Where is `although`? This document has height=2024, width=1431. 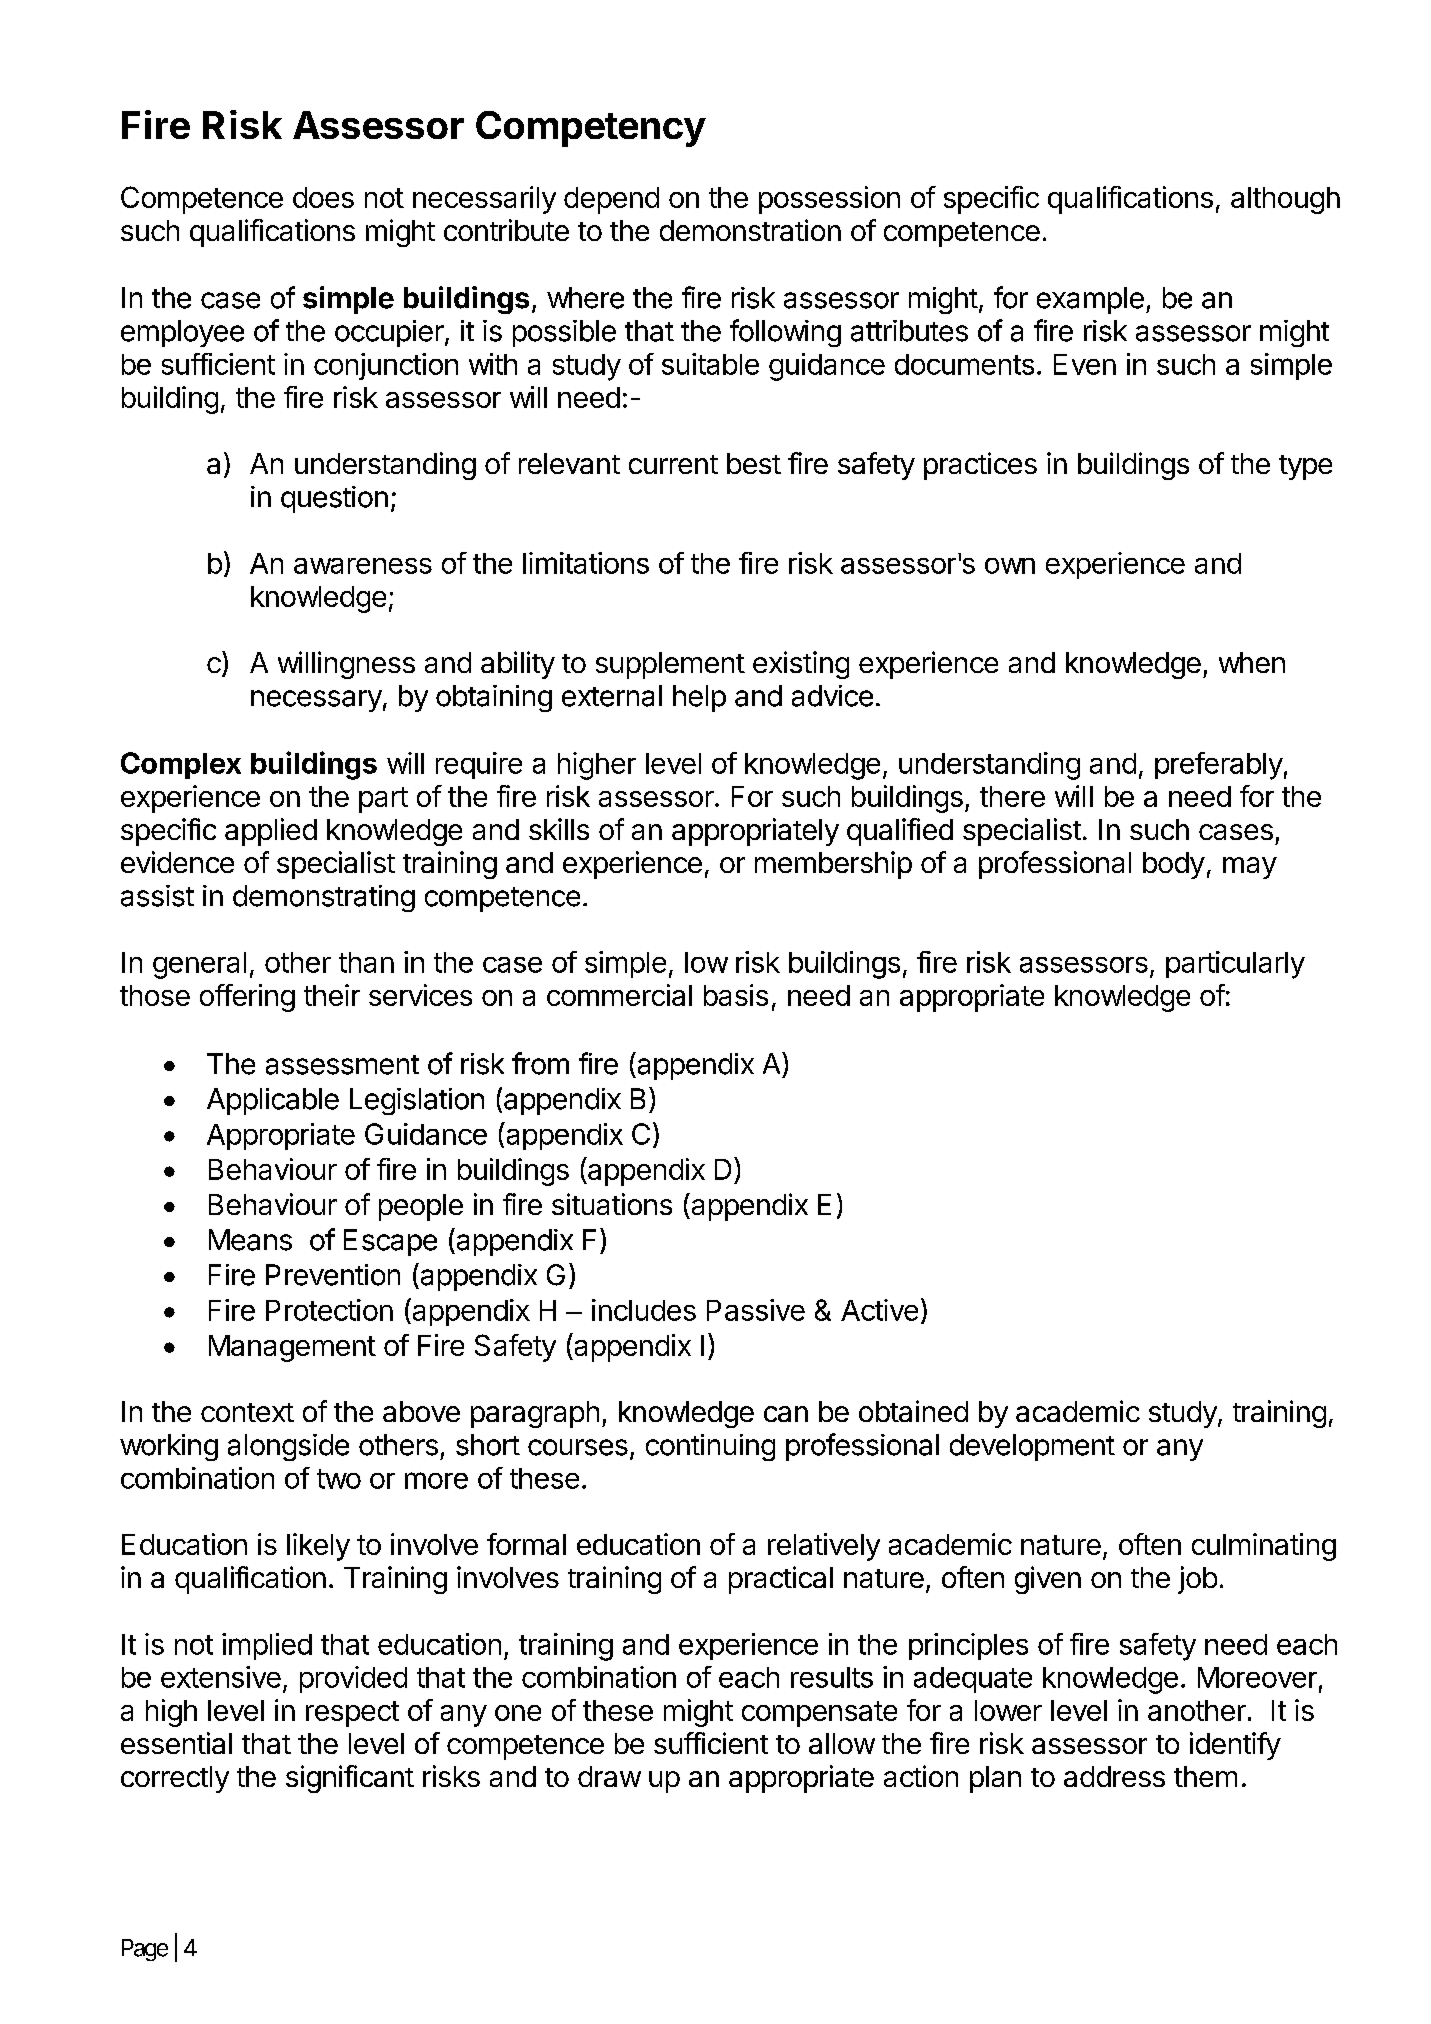 although is located at coordinates (1285, 200).
